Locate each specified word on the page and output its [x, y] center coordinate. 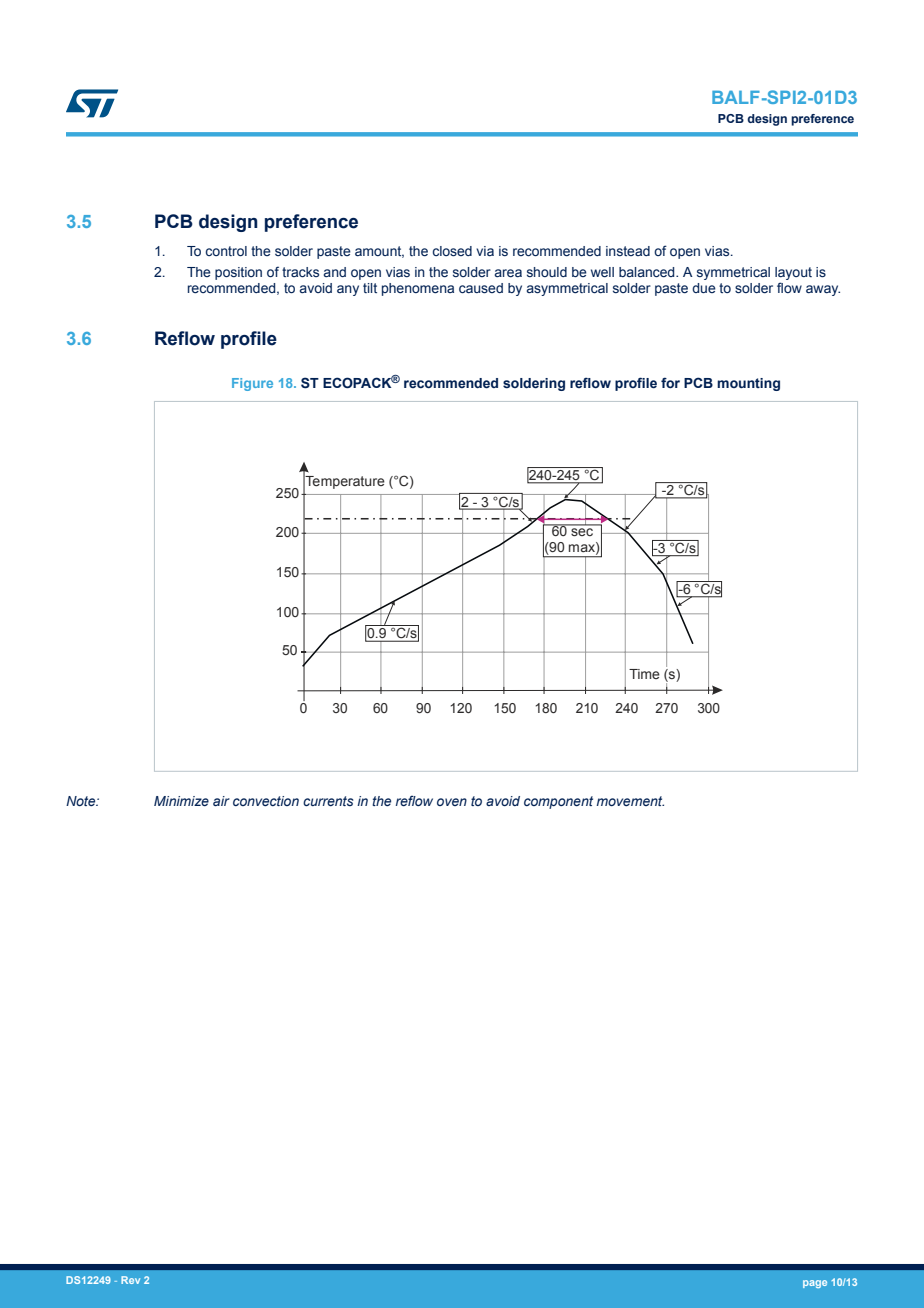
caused [481, 288]
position [238, 273]
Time [644, 674]
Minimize [181, 801]
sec [582, 532]
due [704, 288]
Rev [130, 1280]
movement [630, 801]
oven [452, 802]
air [221, 801]
